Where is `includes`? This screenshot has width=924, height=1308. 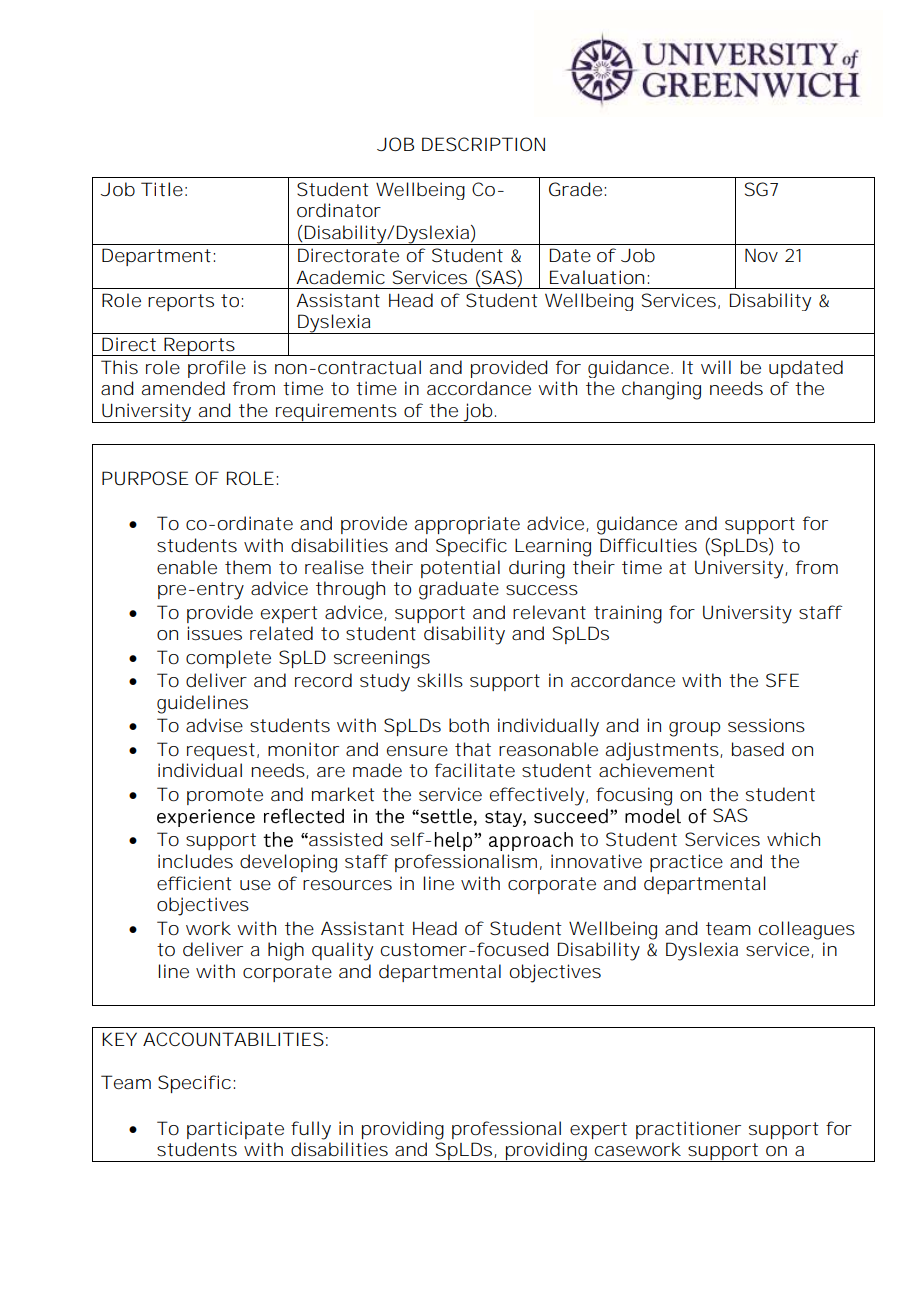 includes is located at coordinates (195, 861).
